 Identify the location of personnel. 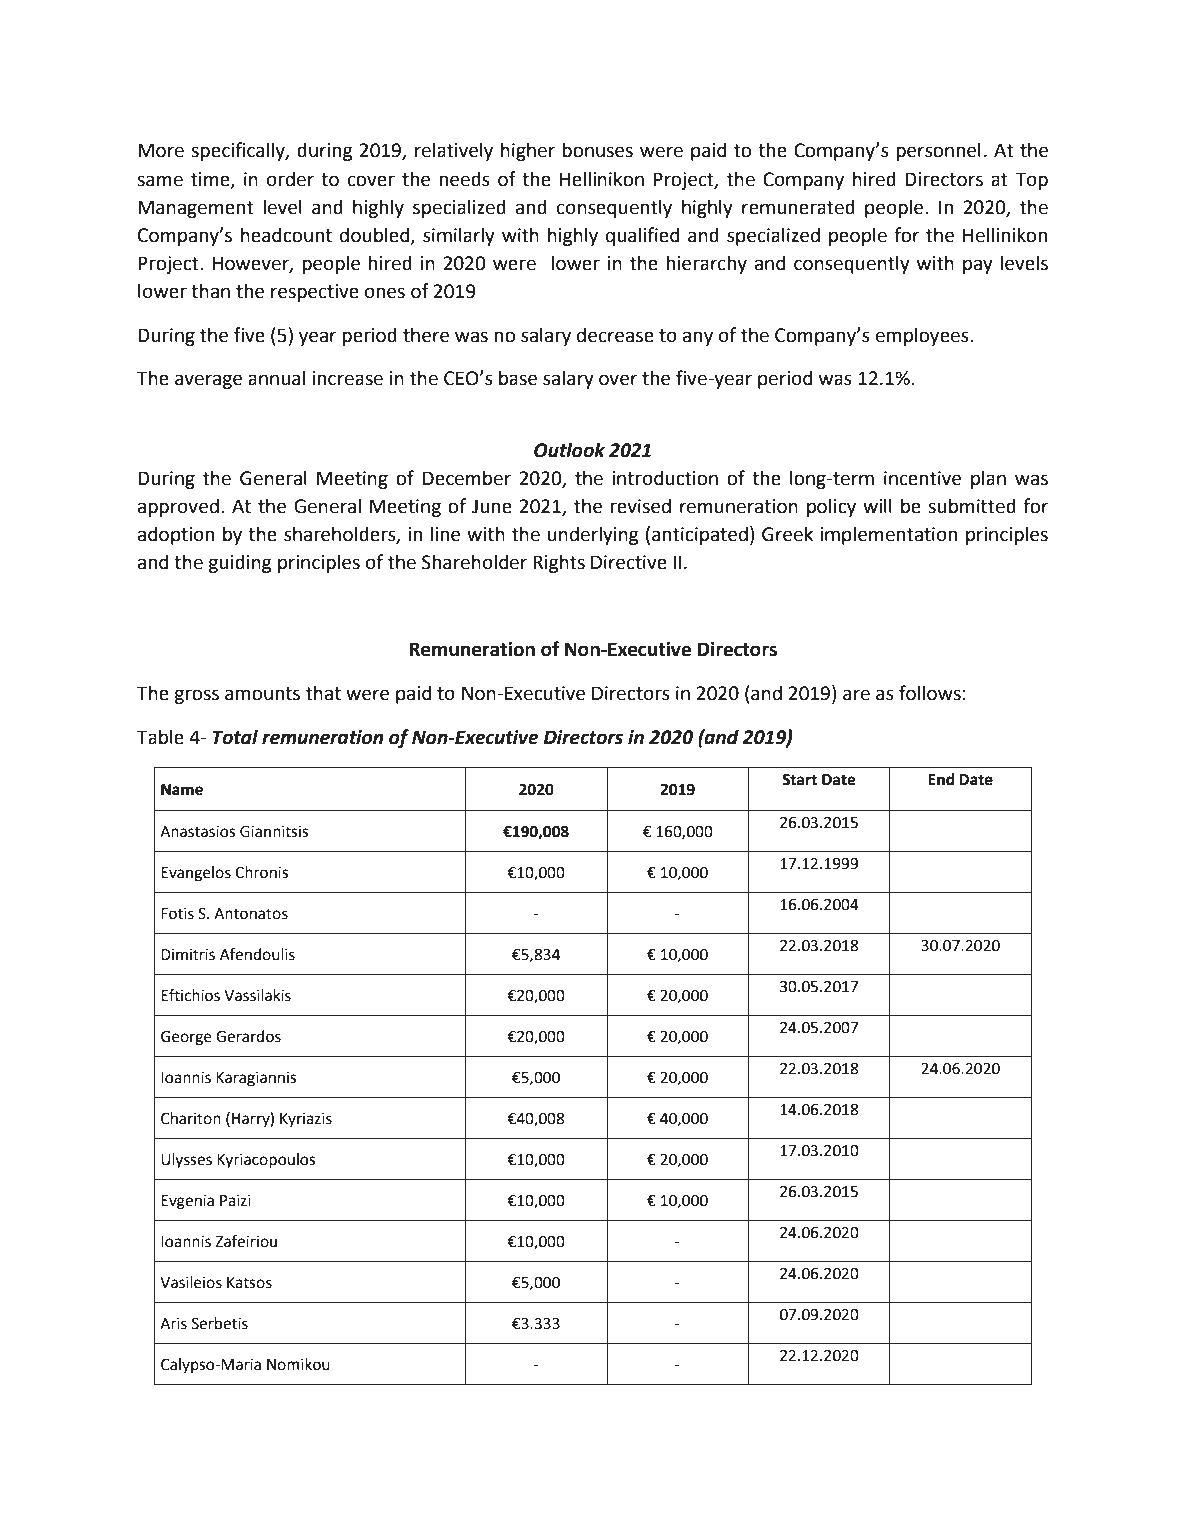
(938, 151).
